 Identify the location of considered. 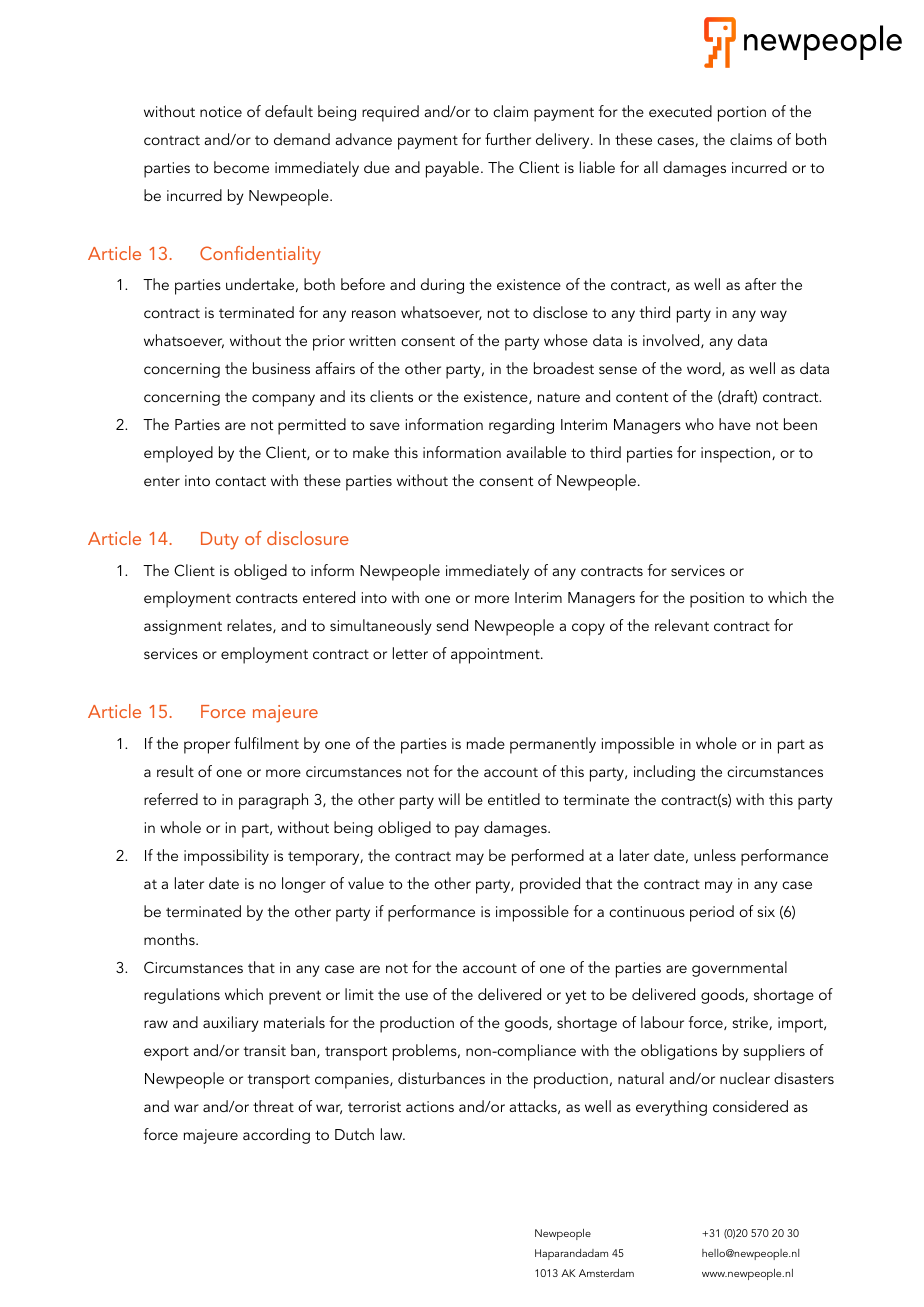
(750, 1106).
